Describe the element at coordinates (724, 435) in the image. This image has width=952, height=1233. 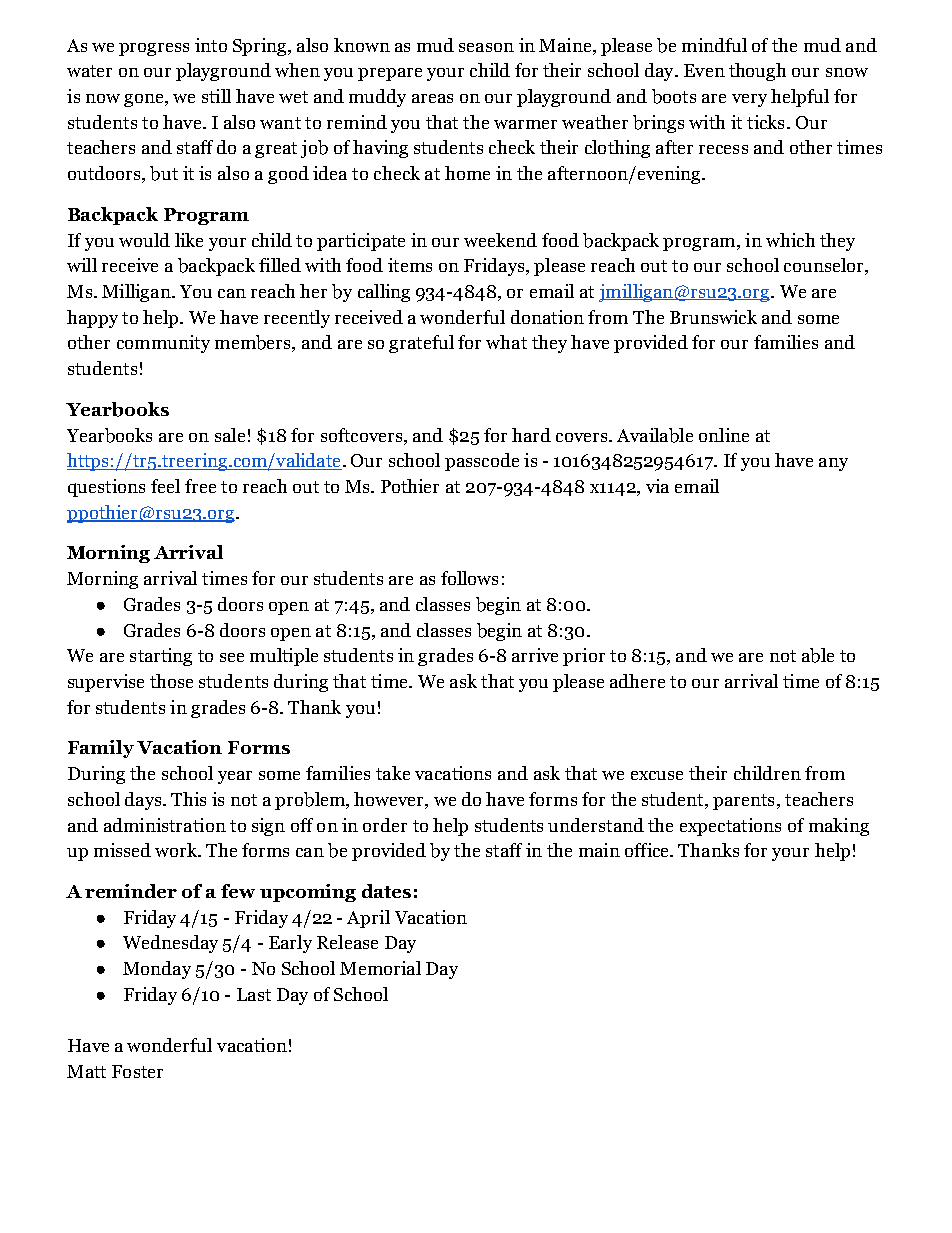
I see `online` at that location.
